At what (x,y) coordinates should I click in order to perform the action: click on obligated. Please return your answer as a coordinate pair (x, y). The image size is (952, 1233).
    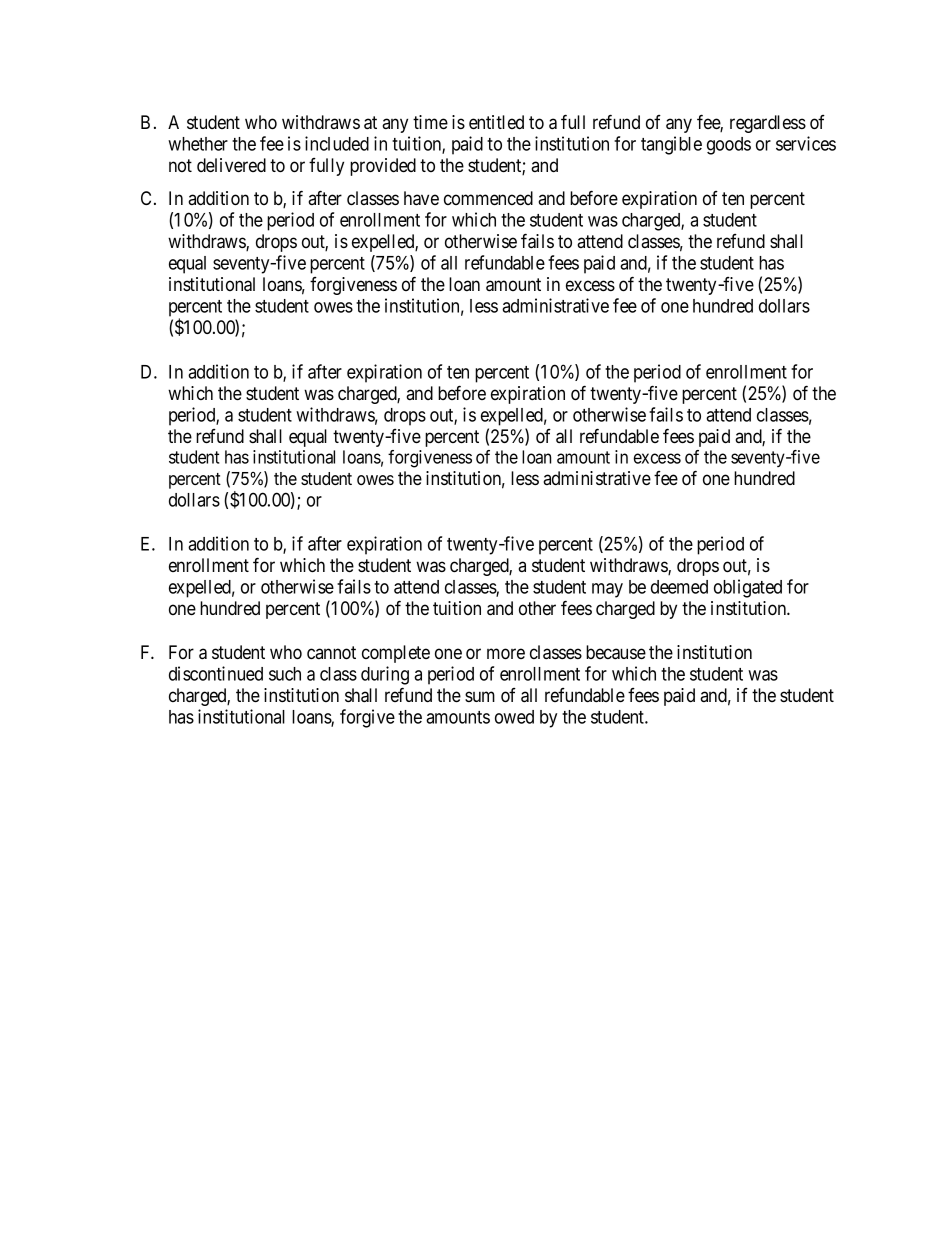
    Looking at the image, I should click on (748, 588).
